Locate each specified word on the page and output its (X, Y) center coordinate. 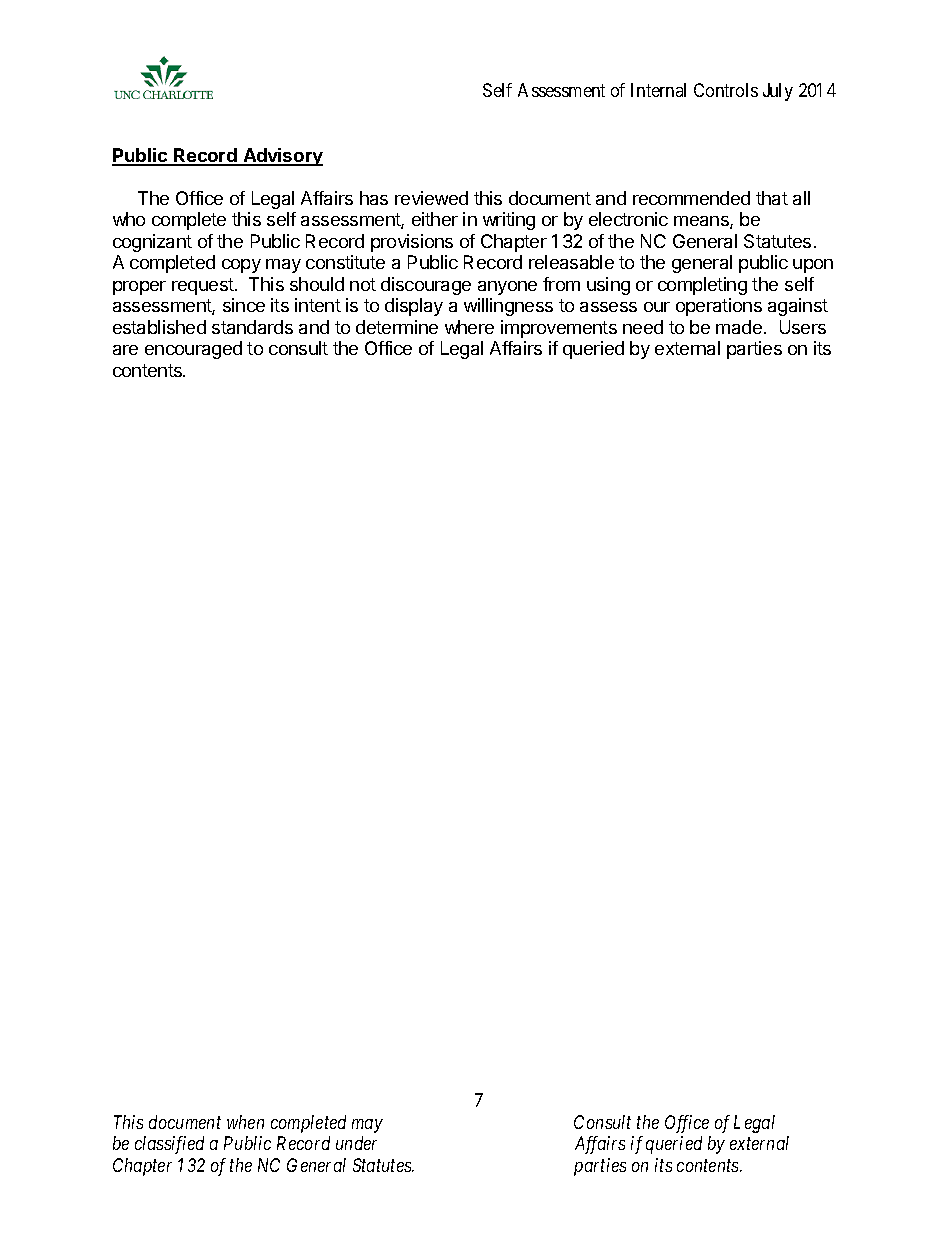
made (739, 327)
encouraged (193, 350)
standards (252, 327)
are (125, 350)
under (356, 1143)
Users (803, 327)
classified (169, 1145)
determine (397, 327)
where (469, 327)
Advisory (282, 157)
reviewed (431, 198)
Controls (726, 90)
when (245, 1122)
